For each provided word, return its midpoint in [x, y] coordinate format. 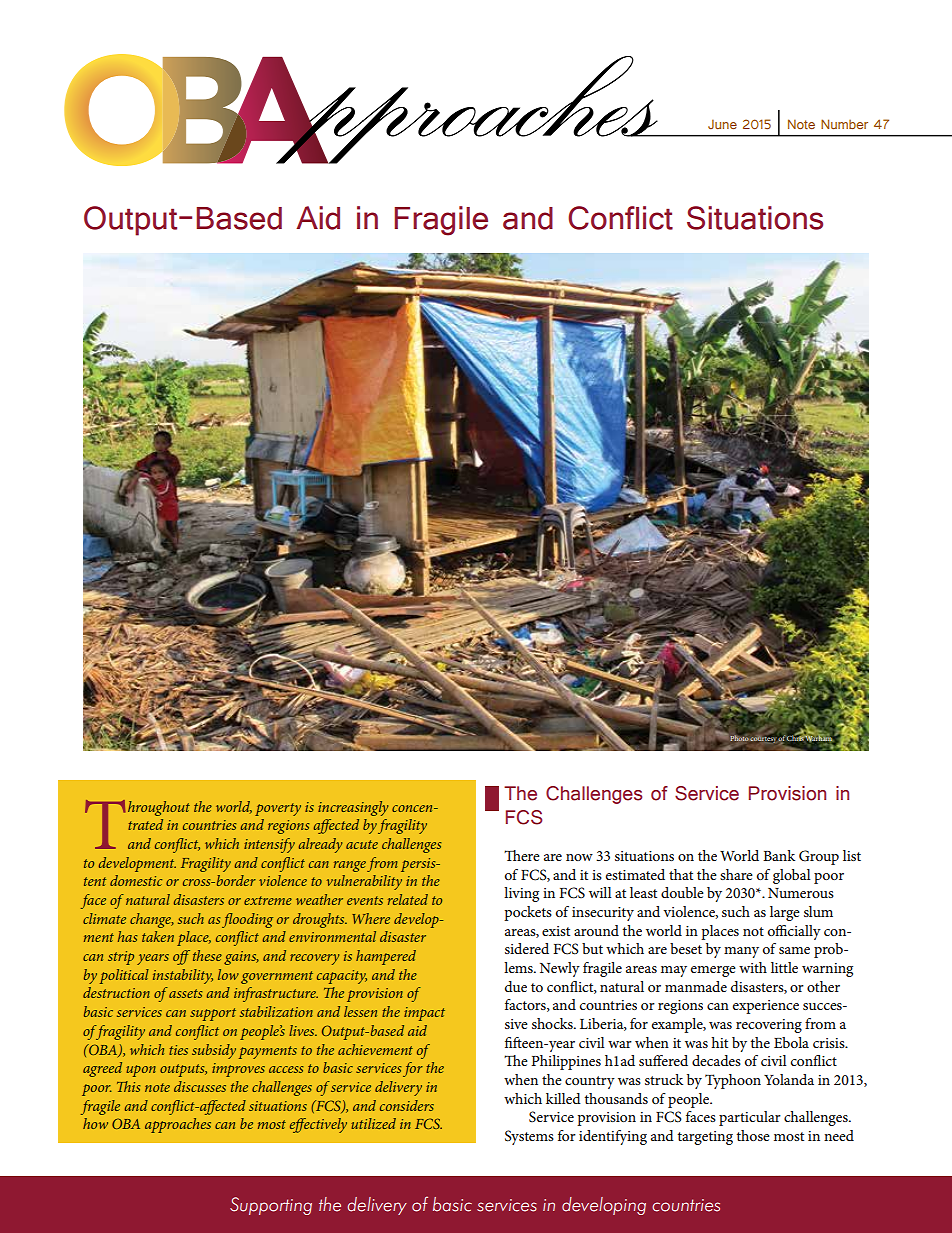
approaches [178, 1125]
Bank [779, 855]
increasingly [353, 808]
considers [407, 1105]
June [722, 124]
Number [844, 124]
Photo [739, 737]
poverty [278, 809]
